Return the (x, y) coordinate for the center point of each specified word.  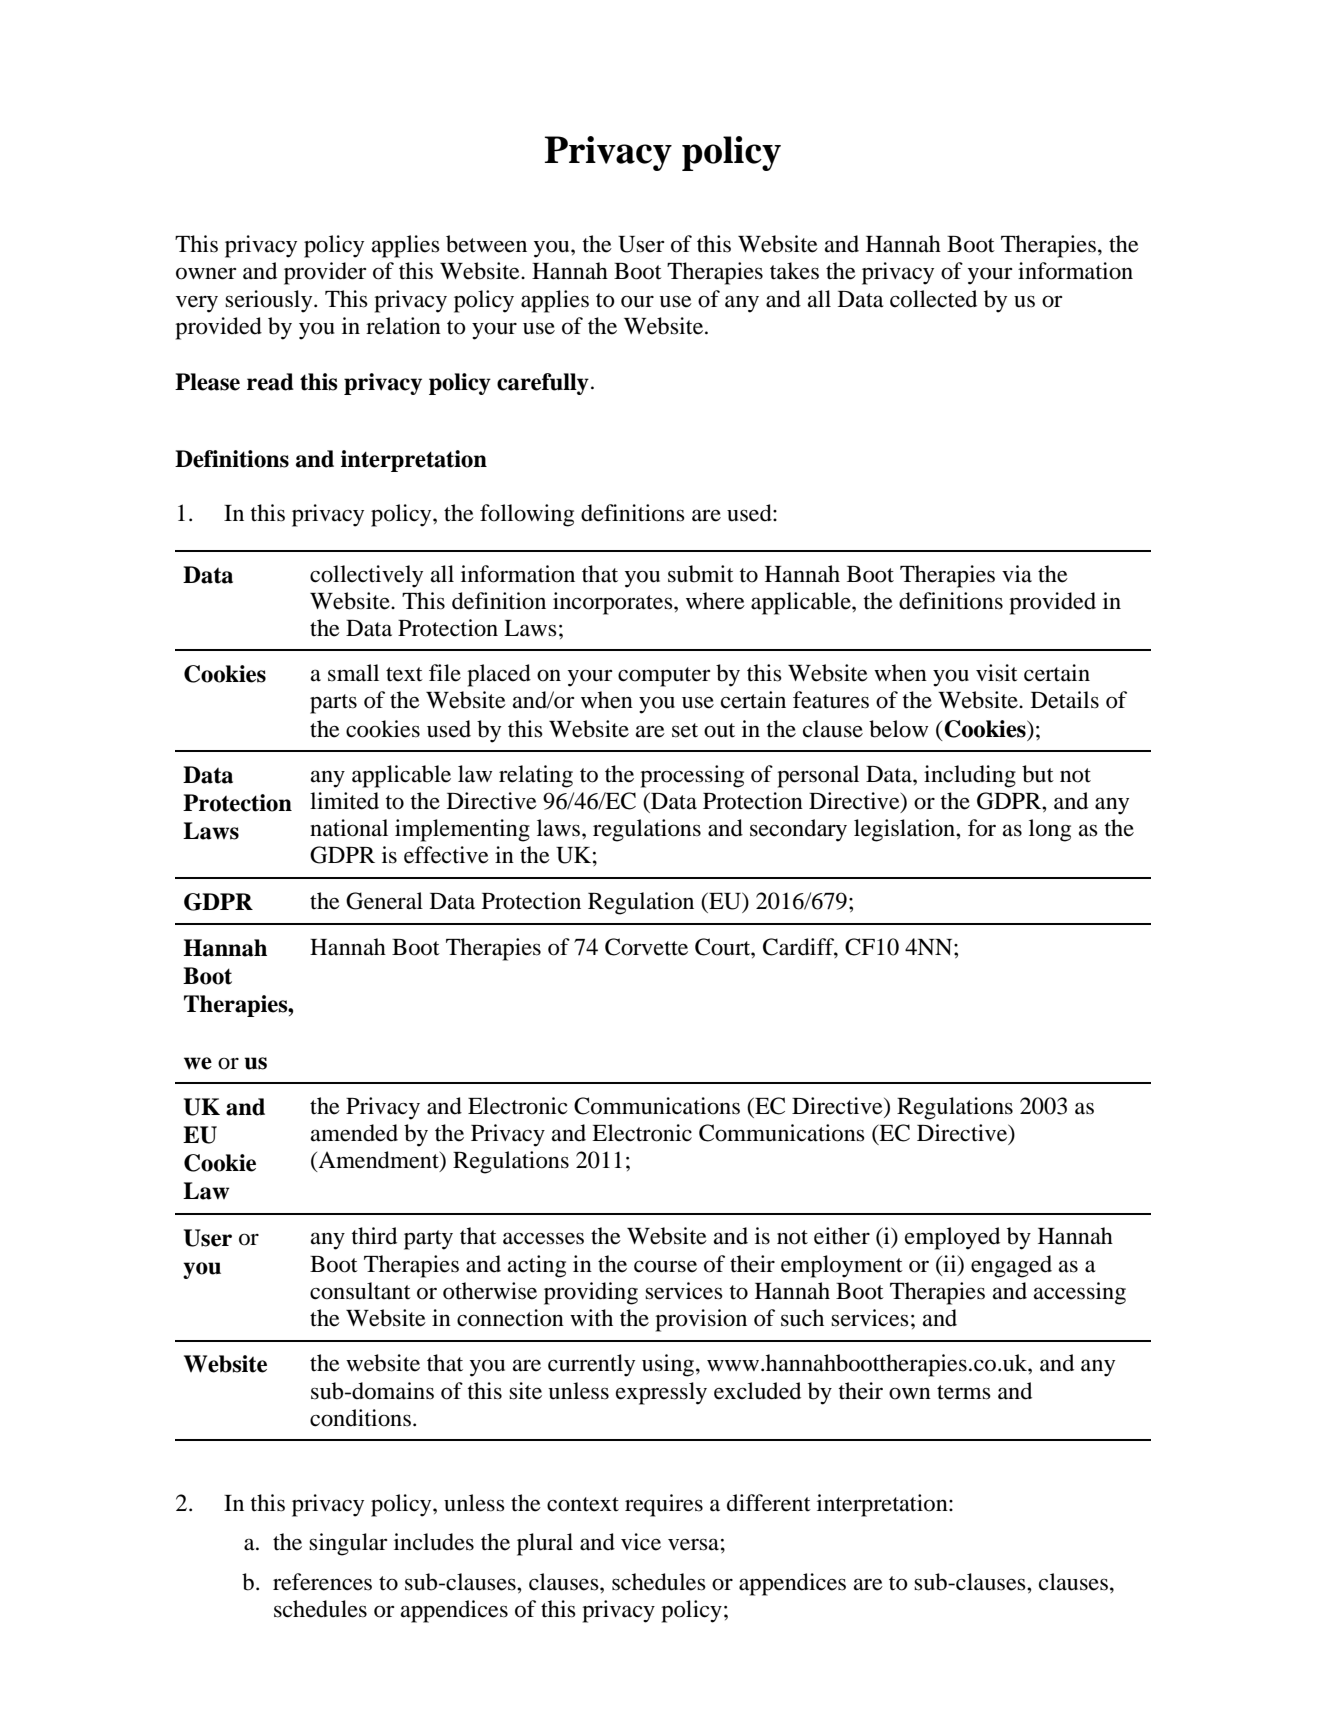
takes (794, 271)
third (374, 1236)
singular (348, 1544)
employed (952, 1238)
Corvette (646, 947)
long (1050, 830)
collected (933, 299)
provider (325, 273)
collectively (366, 576)
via (1017, 574)
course (665, 1266)
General (384, 901)
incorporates (614, 603)
